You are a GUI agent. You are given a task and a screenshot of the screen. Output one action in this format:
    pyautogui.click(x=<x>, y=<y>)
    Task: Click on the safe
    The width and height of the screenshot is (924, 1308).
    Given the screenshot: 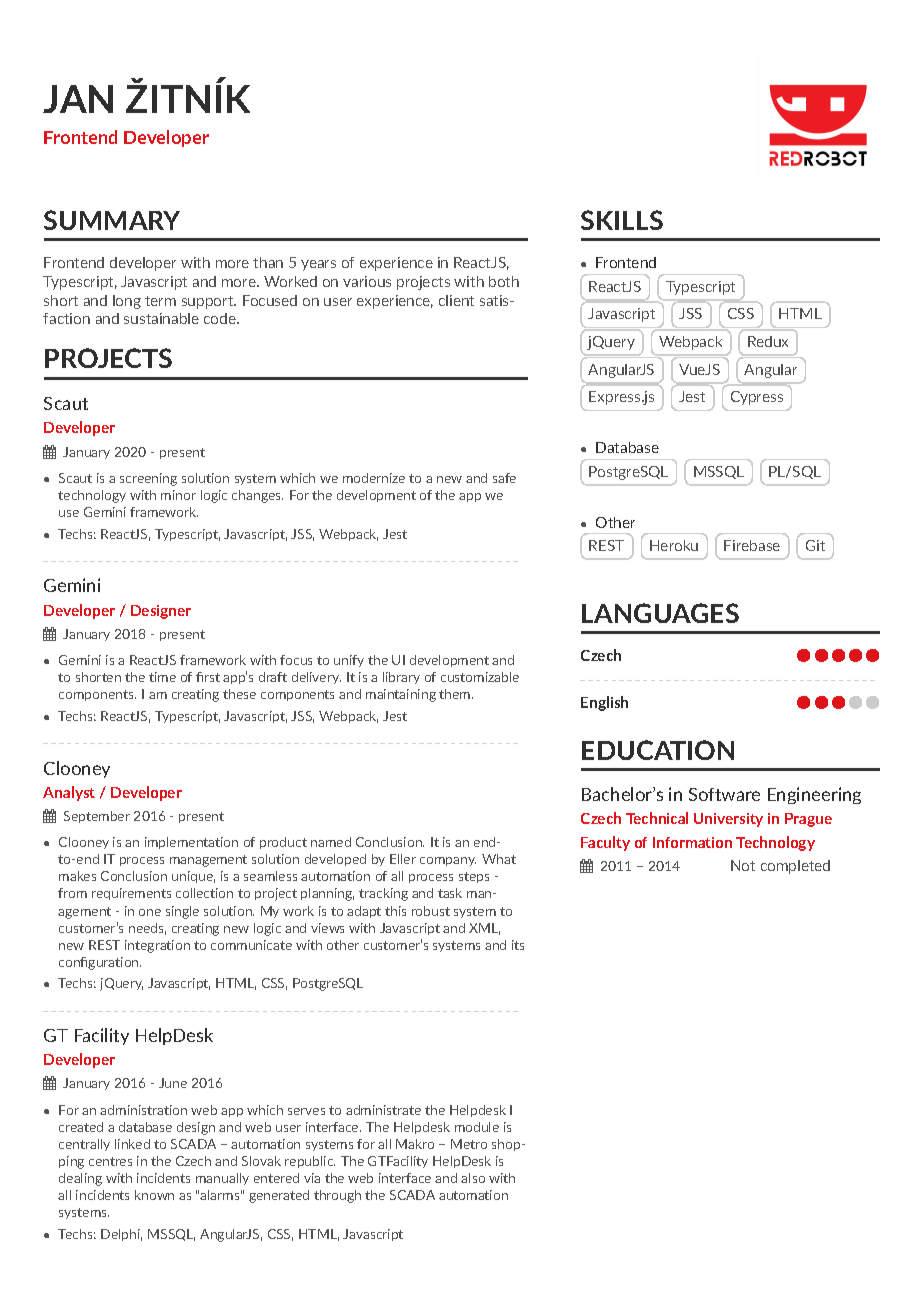 What is the action you would take?
    pyautogui.click(x=504, y=478)
